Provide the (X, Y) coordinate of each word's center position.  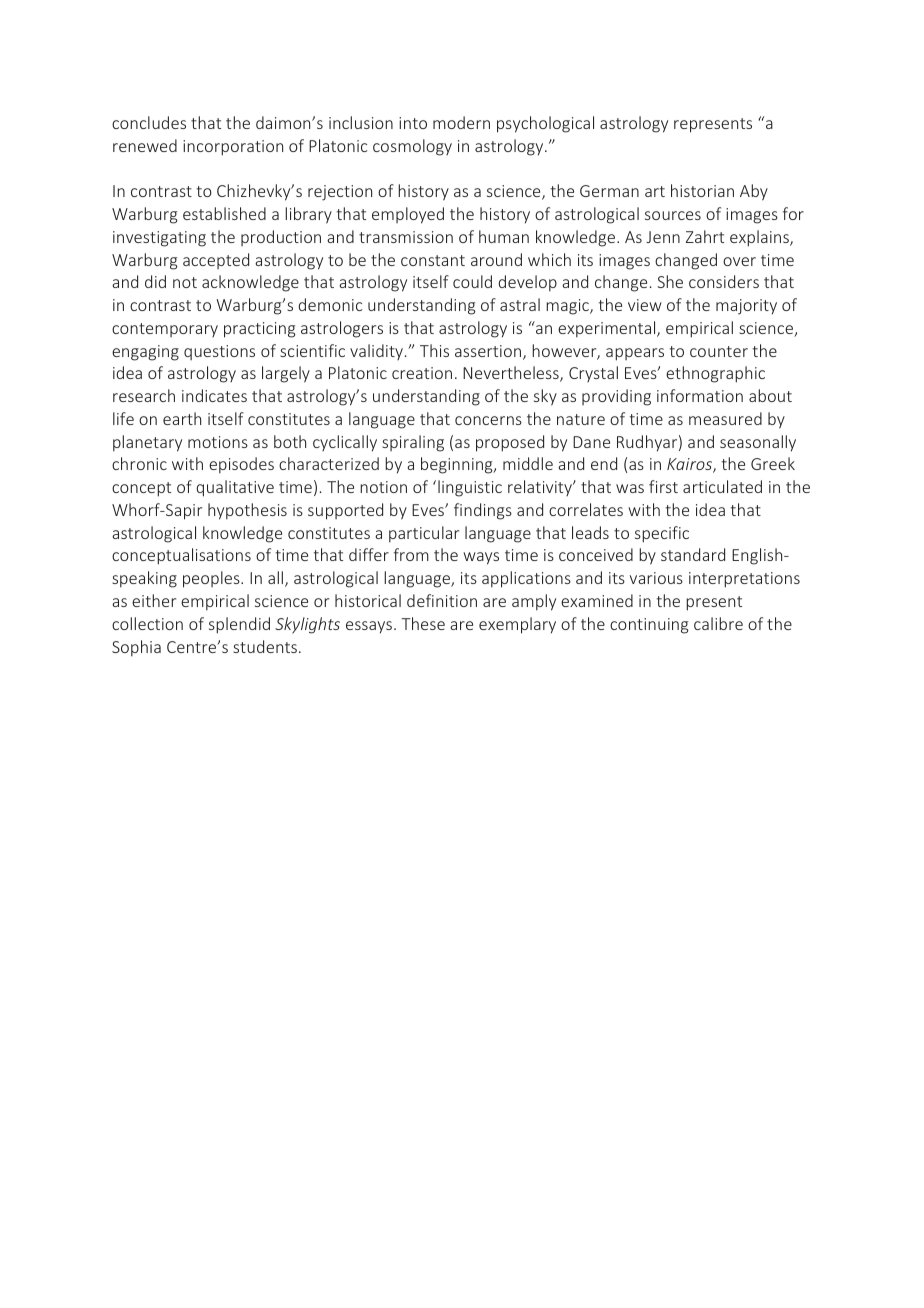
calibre (718, 623)
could (472, 281)
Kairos (690, 465)
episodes (241, 465)
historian (702, 190)
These (423, 623)
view (645, 305)
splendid (239, 625)
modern (461, 122)
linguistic (470, 488)
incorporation (233, 148)
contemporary (165, 330)
